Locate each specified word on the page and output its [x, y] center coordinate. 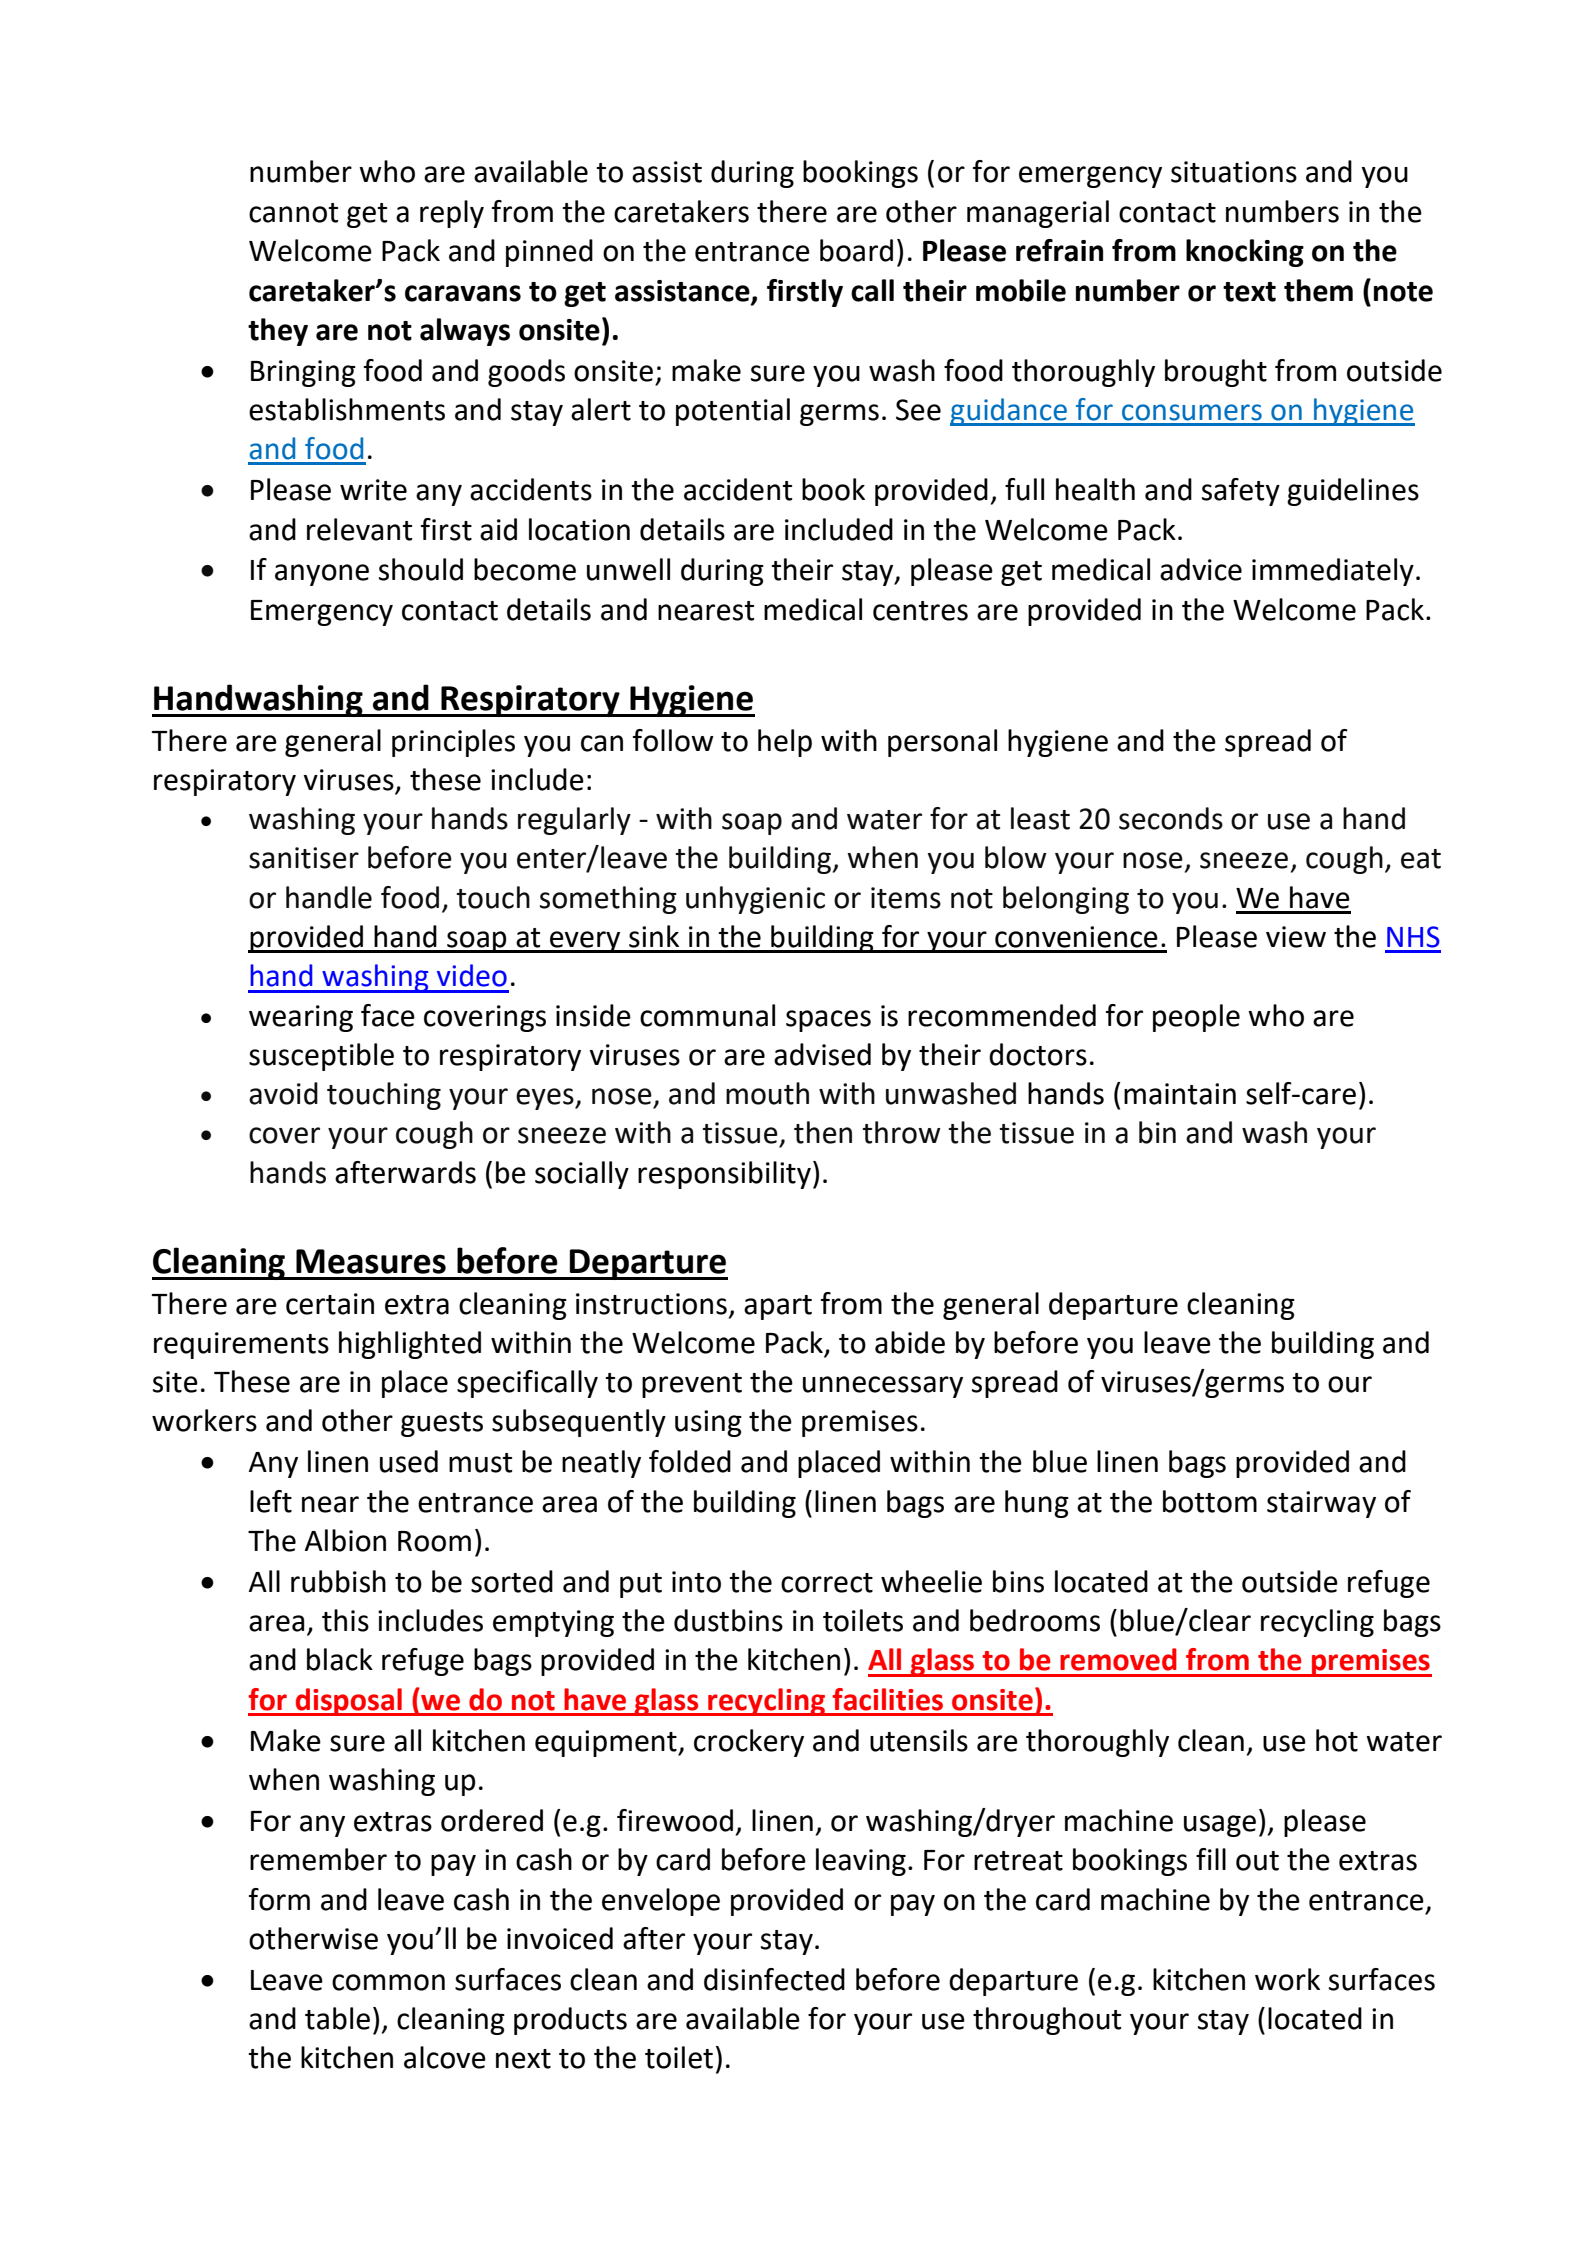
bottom [1210, 1501]
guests [442, 1424]
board [856, 250]
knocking [1245, 253]
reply [452, 214]
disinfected [774, 1979]
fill [1211, 1859]
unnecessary [883, 1387]
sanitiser [304, 858]
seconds [1171, 818]
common [388, 1982]
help [785, 743]
